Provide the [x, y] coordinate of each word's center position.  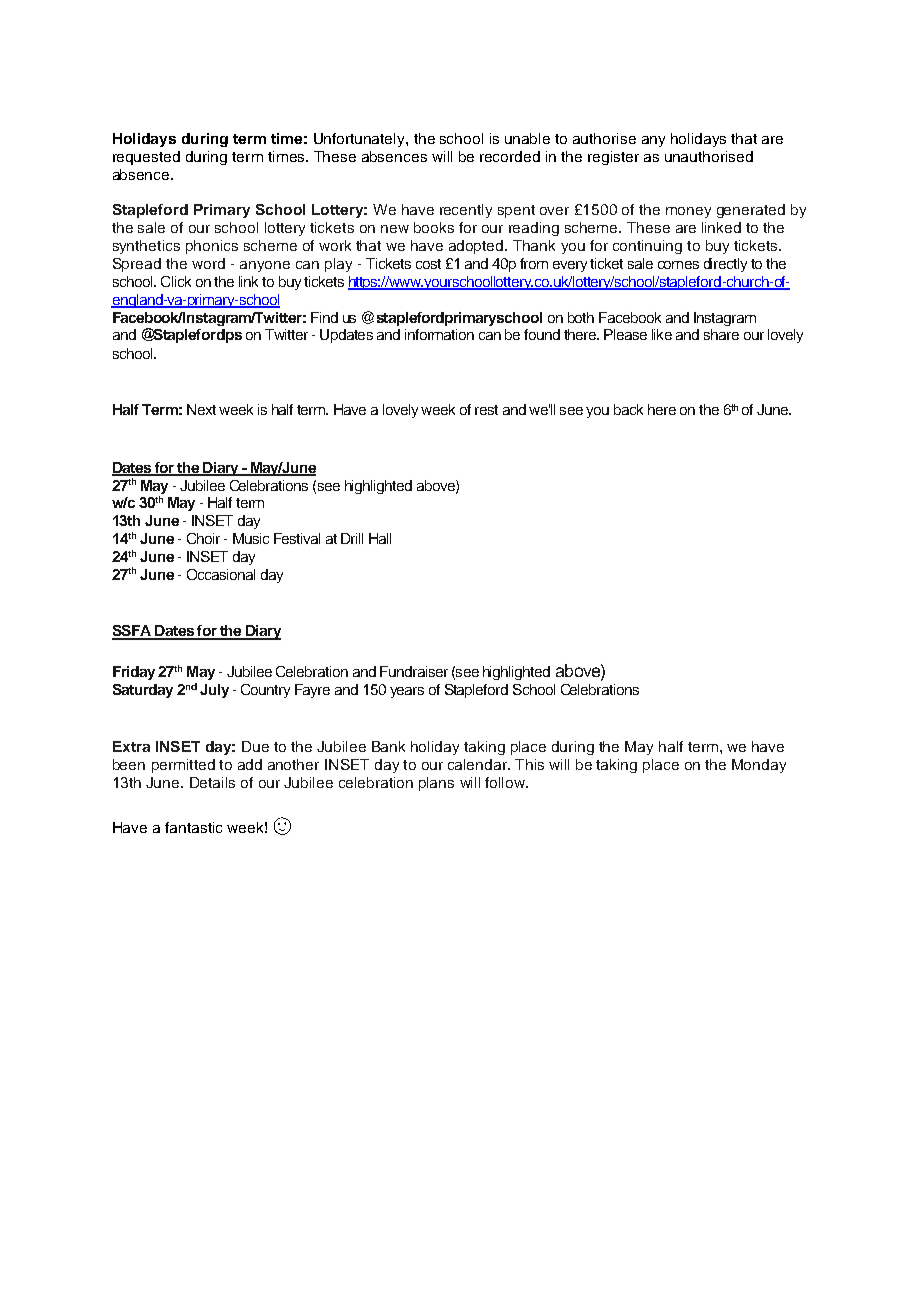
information [439, 334]
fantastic [193, 827]
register [613, 158]
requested [146, 158]
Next [201, 409]
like [662, 334]
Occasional [221, 574]
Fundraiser [414, 671]
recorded [510, 156]
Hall [380, 538]
